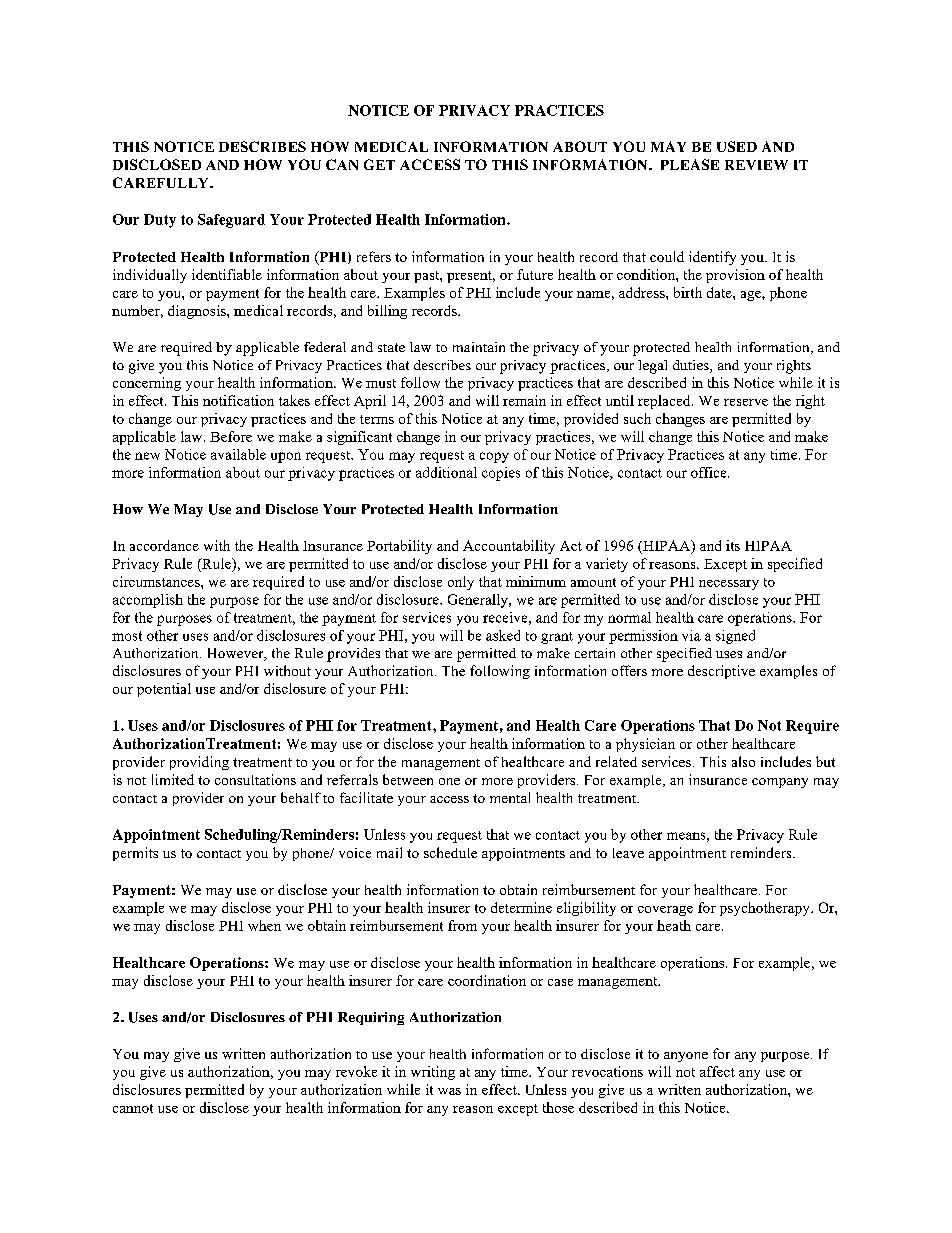 The image size is (952, 1233). I want to click on schedule, so click(450, 852).
